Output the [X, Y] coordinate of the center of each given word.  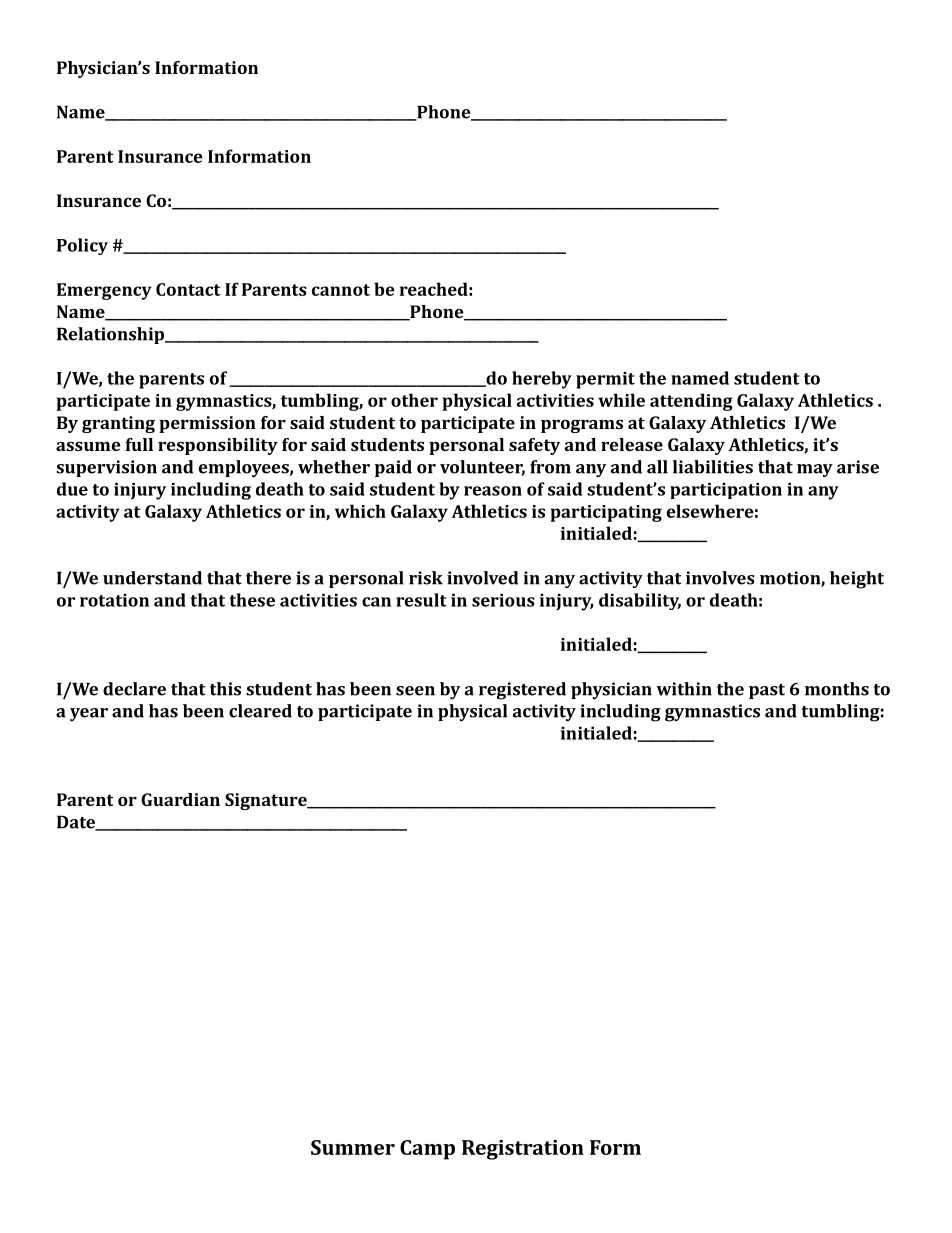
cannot [341, 290]
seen [415, 691]
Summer [353, 1147]
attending [691, 402]
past [767, 691]
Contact [188, 289]
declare [134, 689]
